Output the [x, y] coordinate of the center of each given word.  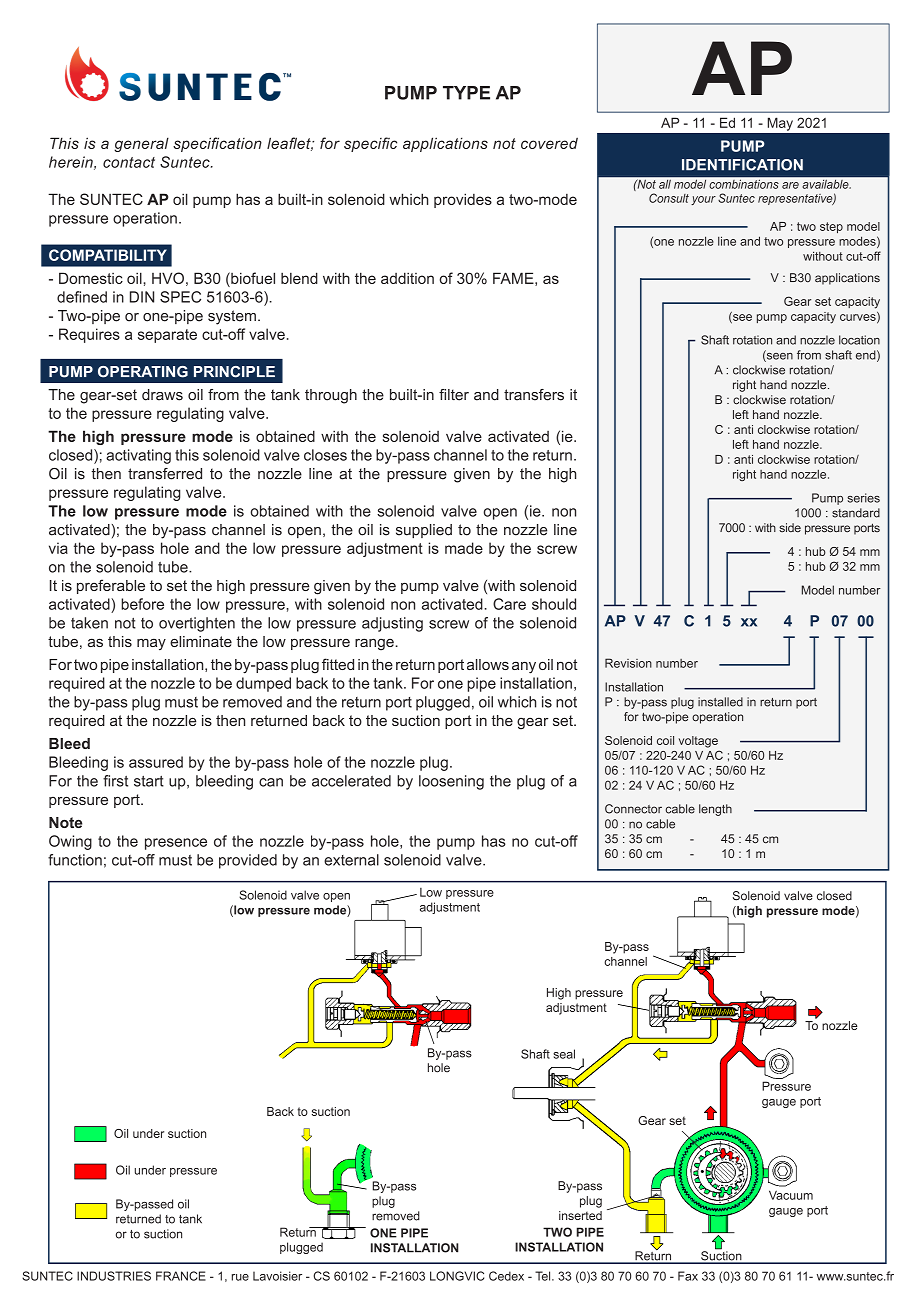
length [715, 810]
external [351, 860]
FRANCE [181, 1276]
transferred [165, 474]
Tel [544, 1276]
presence [176, 844]
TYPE [466, 93]
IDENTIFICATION [742, 165]
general [141, 144]
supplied [424, 531]
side [790, 528]
